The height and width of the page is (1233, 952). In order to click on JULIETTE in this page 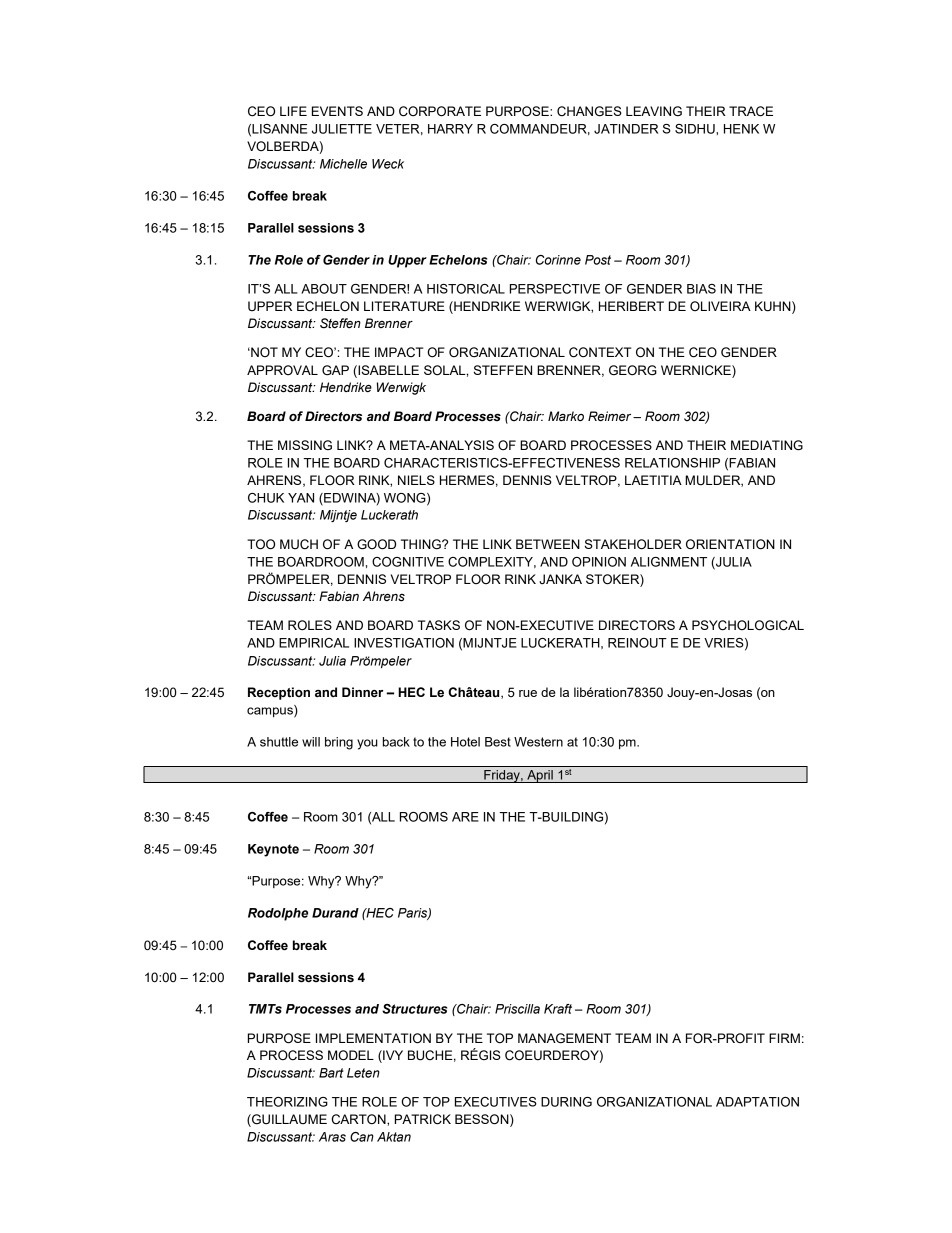, I will do `click(342, 129)`.
